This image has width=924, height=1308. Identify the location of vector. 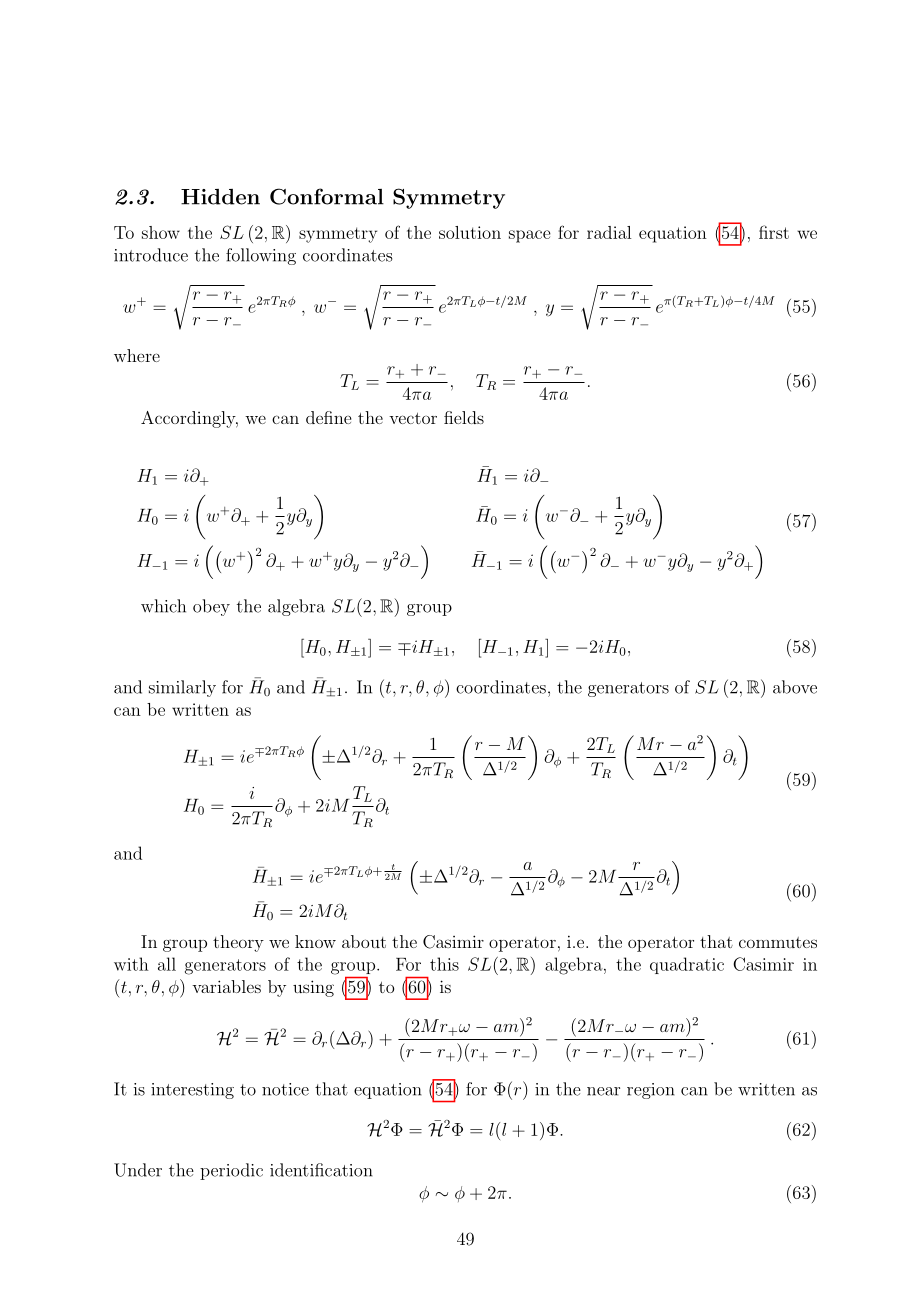
(413, 418).
